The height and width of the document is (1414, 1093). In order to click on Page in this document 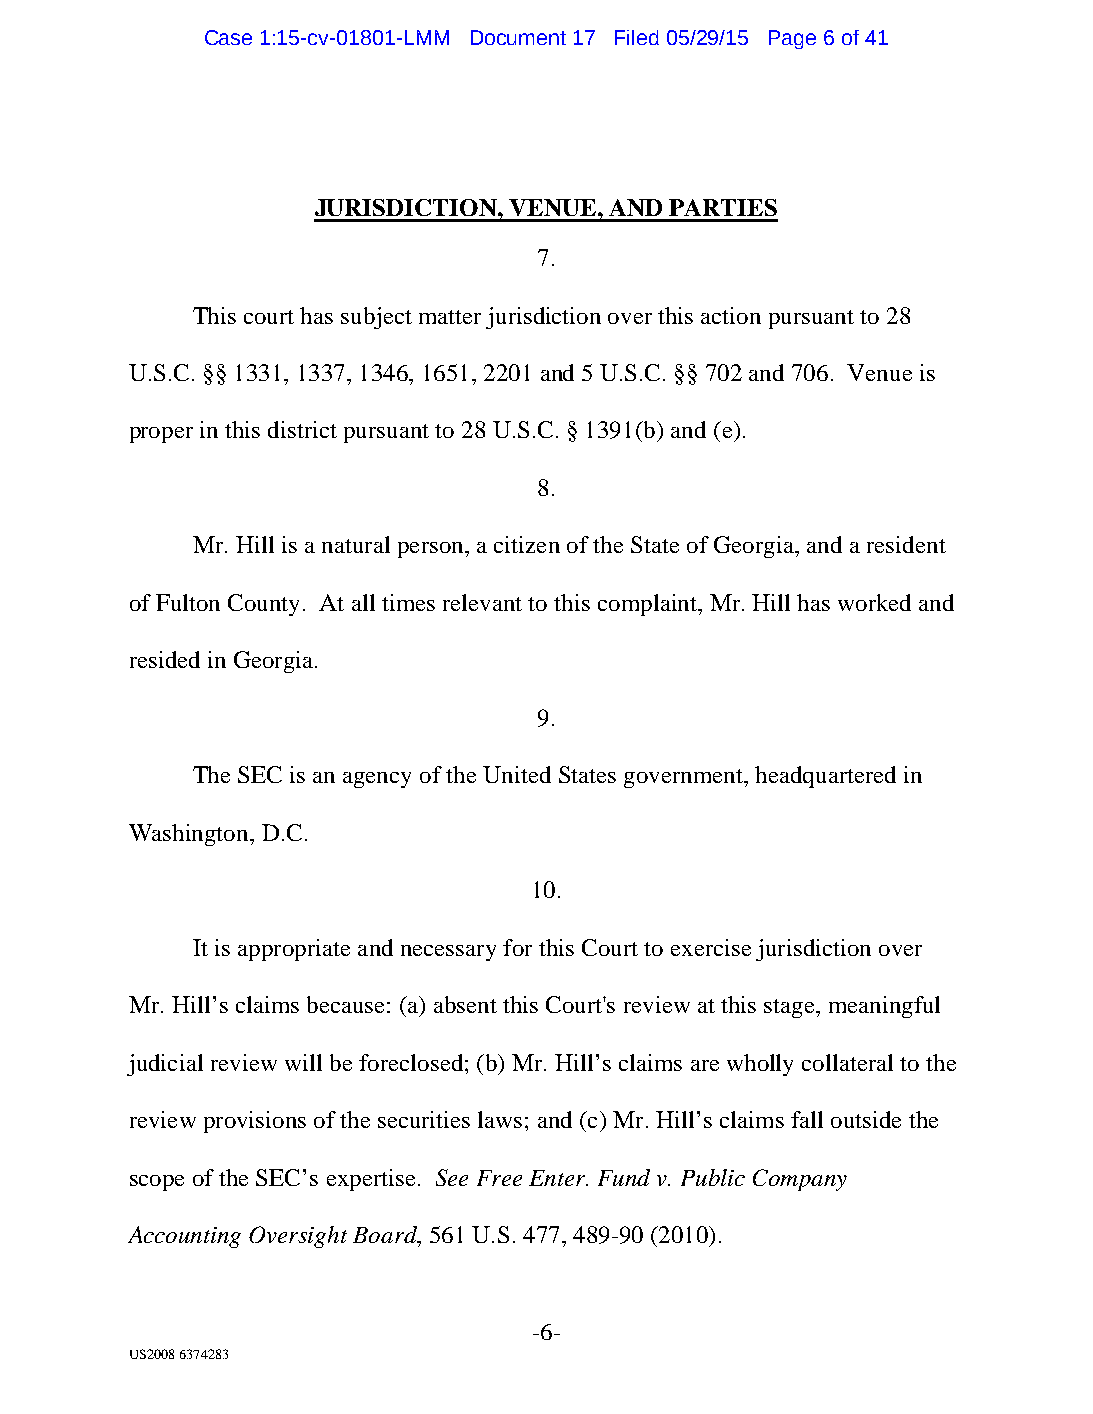, I will do `click(792, 39)`.
